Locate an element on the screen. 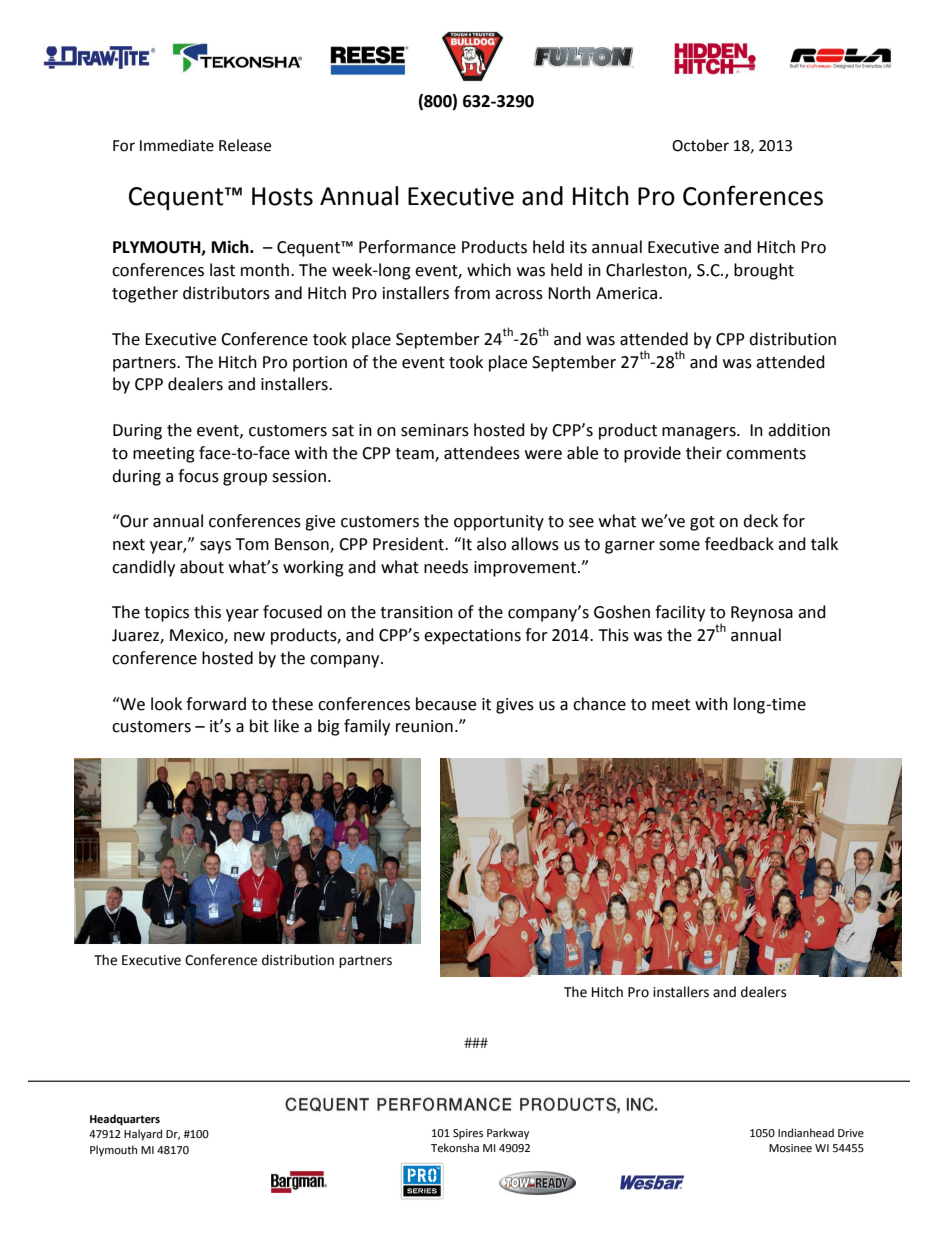 The height and width of the screenshot is (1233, 952). group is located at coordinates (245, 479).
